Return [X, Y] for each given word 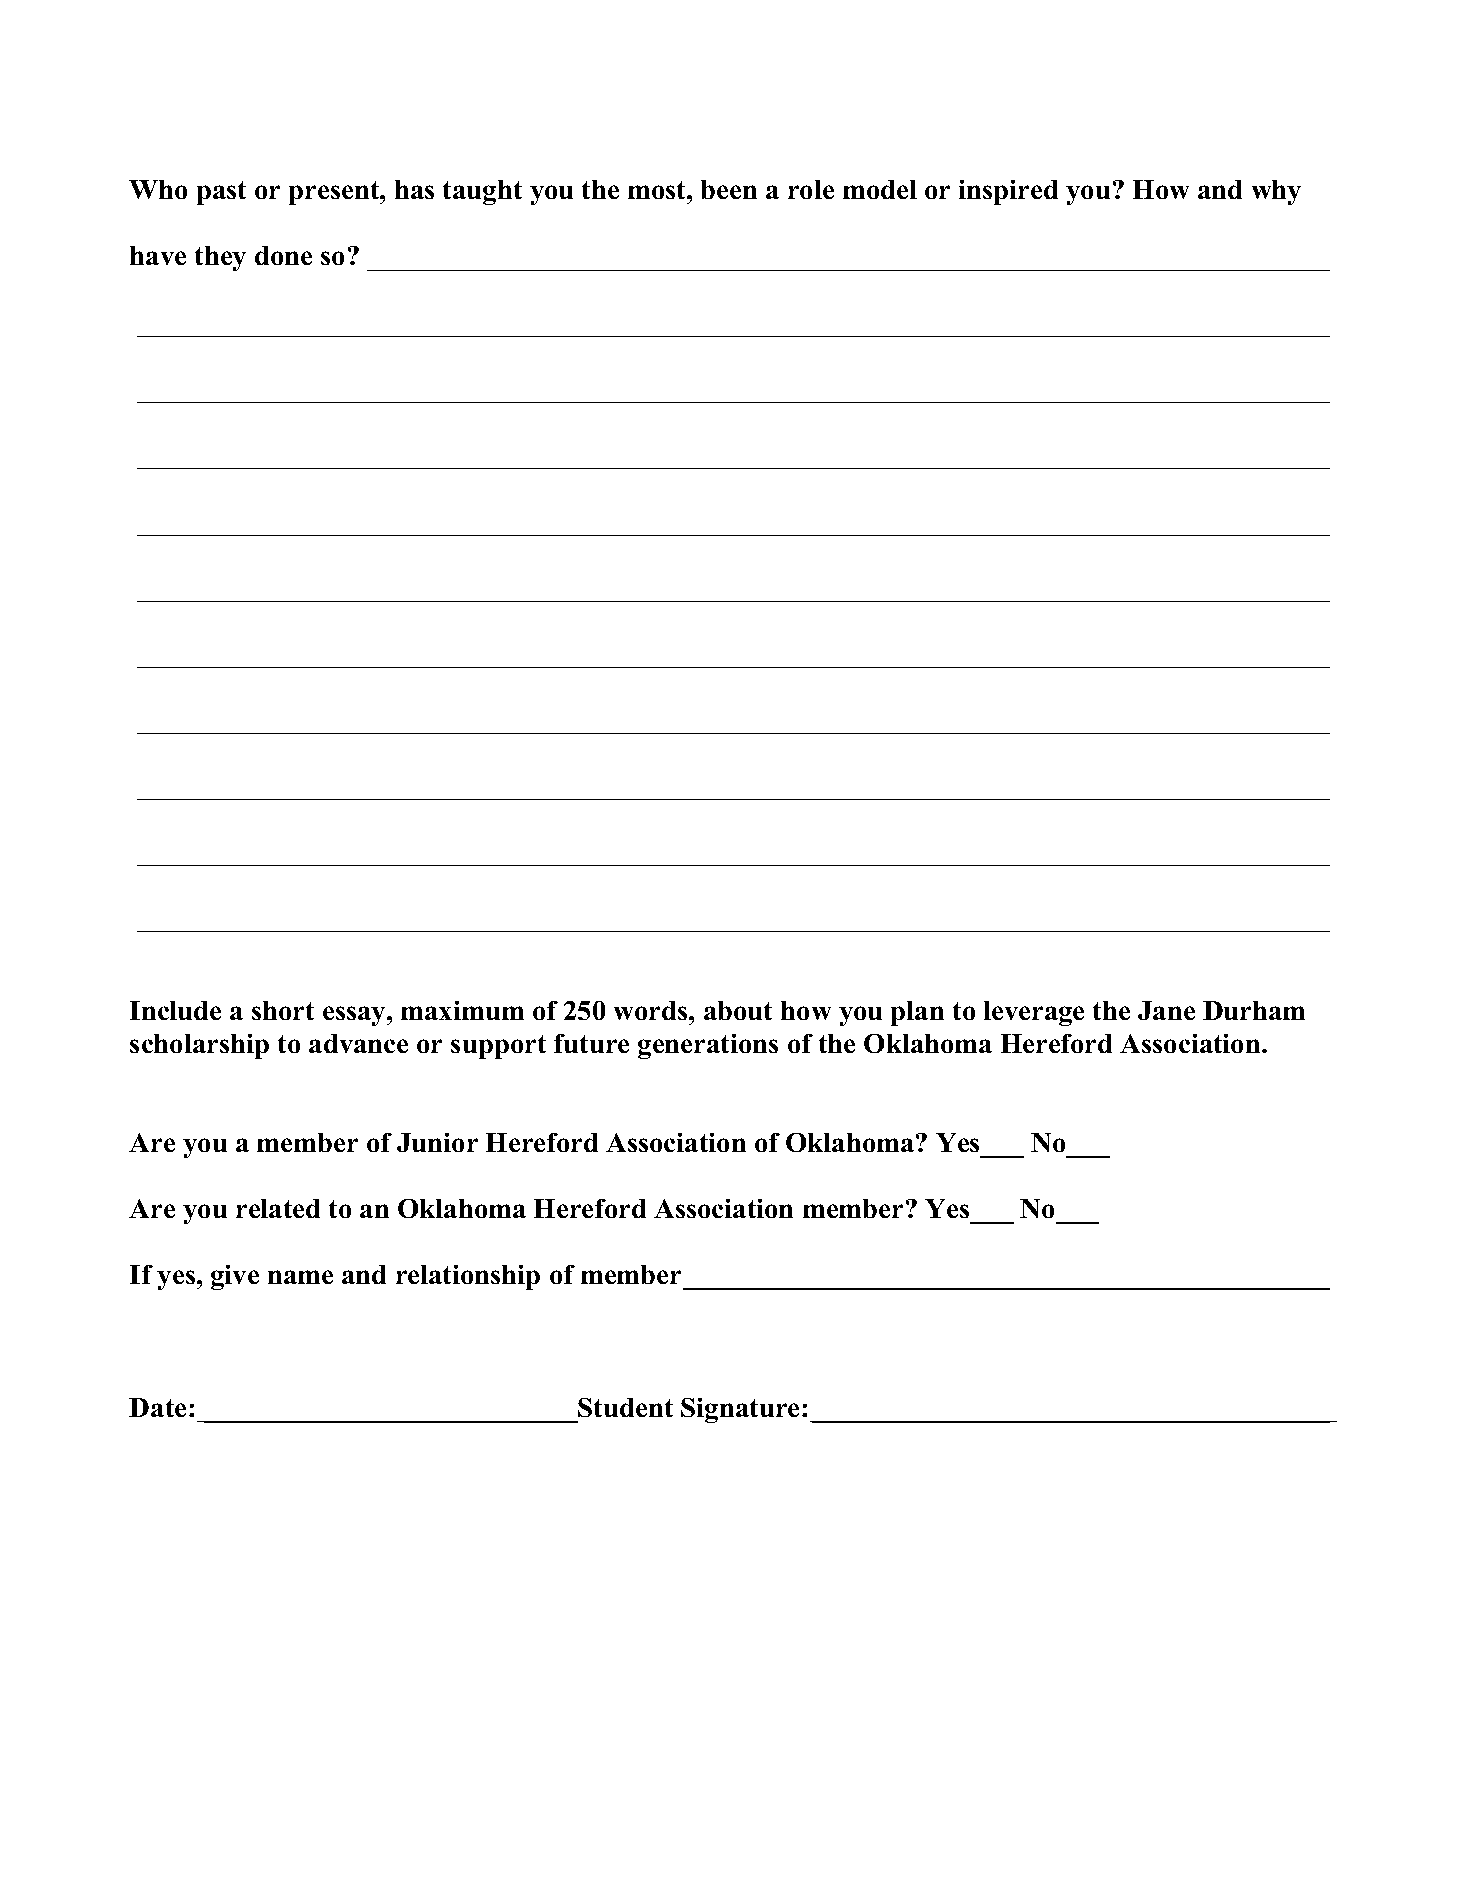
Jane [1166, 1010]
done [283, 255]
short [283, 1010]
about [738, 1010]
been [729, 189]
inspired [1008, 192]
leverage [1034, 1013]
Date [157, 1407]
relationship [468, 1277]
